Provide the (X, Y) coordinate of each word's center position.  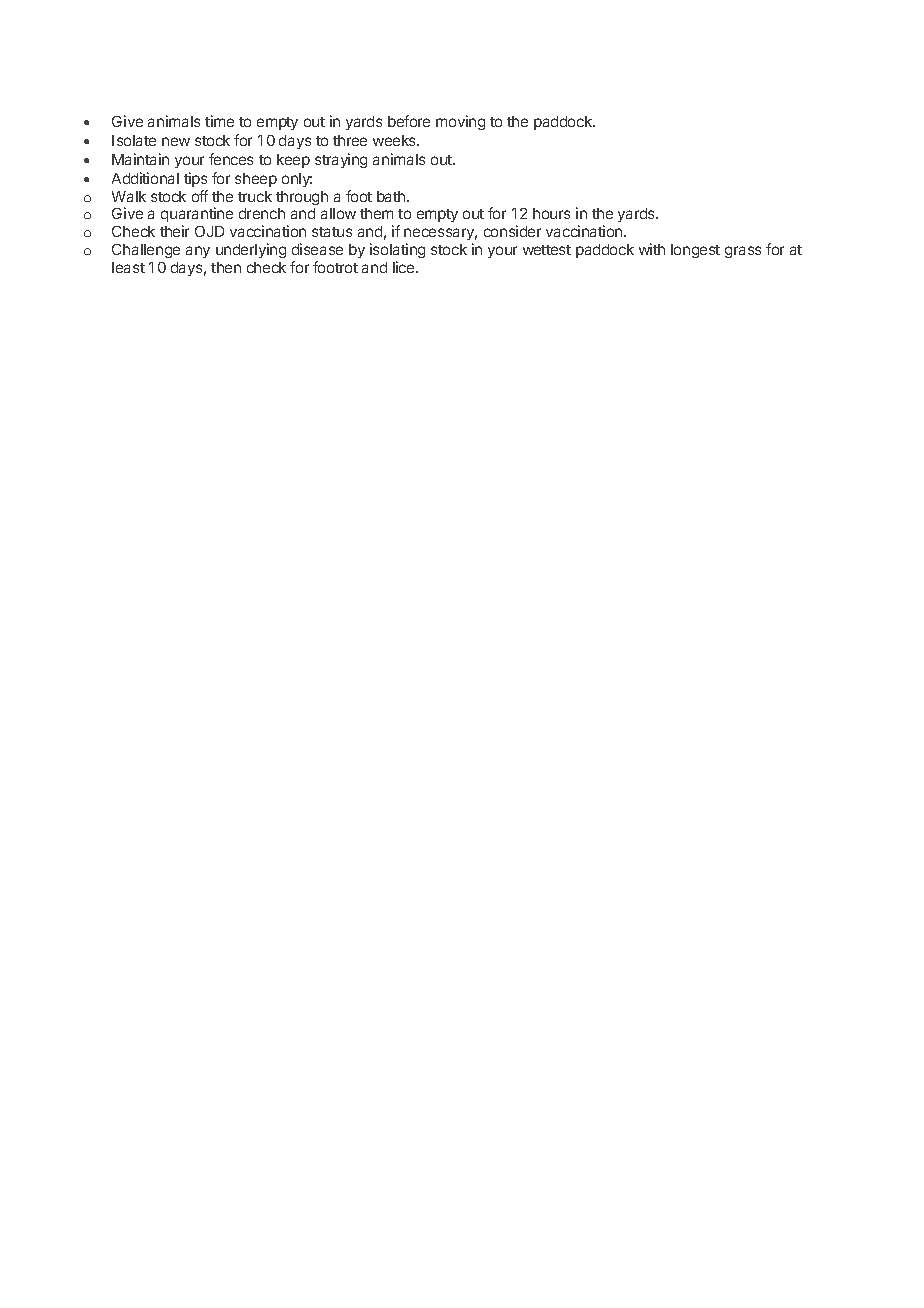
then (226, 267)
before (409, 121)
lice (405, 267)
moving (460, 122)
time (219, 121)
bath (392, 196)
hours (551, 213)
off (200, 196)
